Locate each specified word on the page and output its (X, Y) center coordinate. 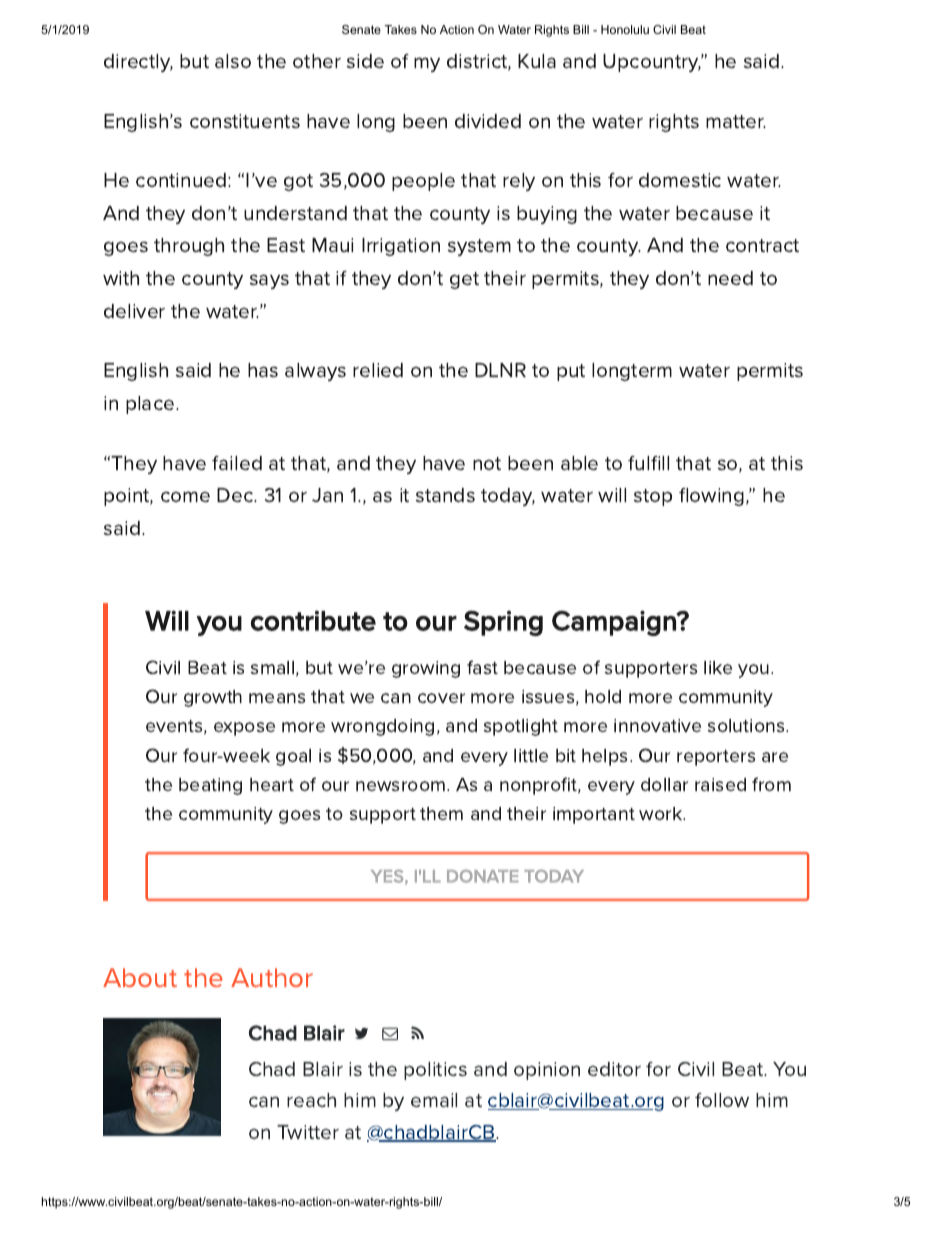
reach (311, 1100)
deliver (134, 311)
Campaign (615, 623)
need (730, 278)
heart (272, 784)
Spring (503, 623)
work (662, 813)
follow (722, 1100)
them (441, 813)
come (185, 496)
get (464, 280)
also (233, 61)
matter (736, 121)
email (434, 1100)
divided (488, 121)
